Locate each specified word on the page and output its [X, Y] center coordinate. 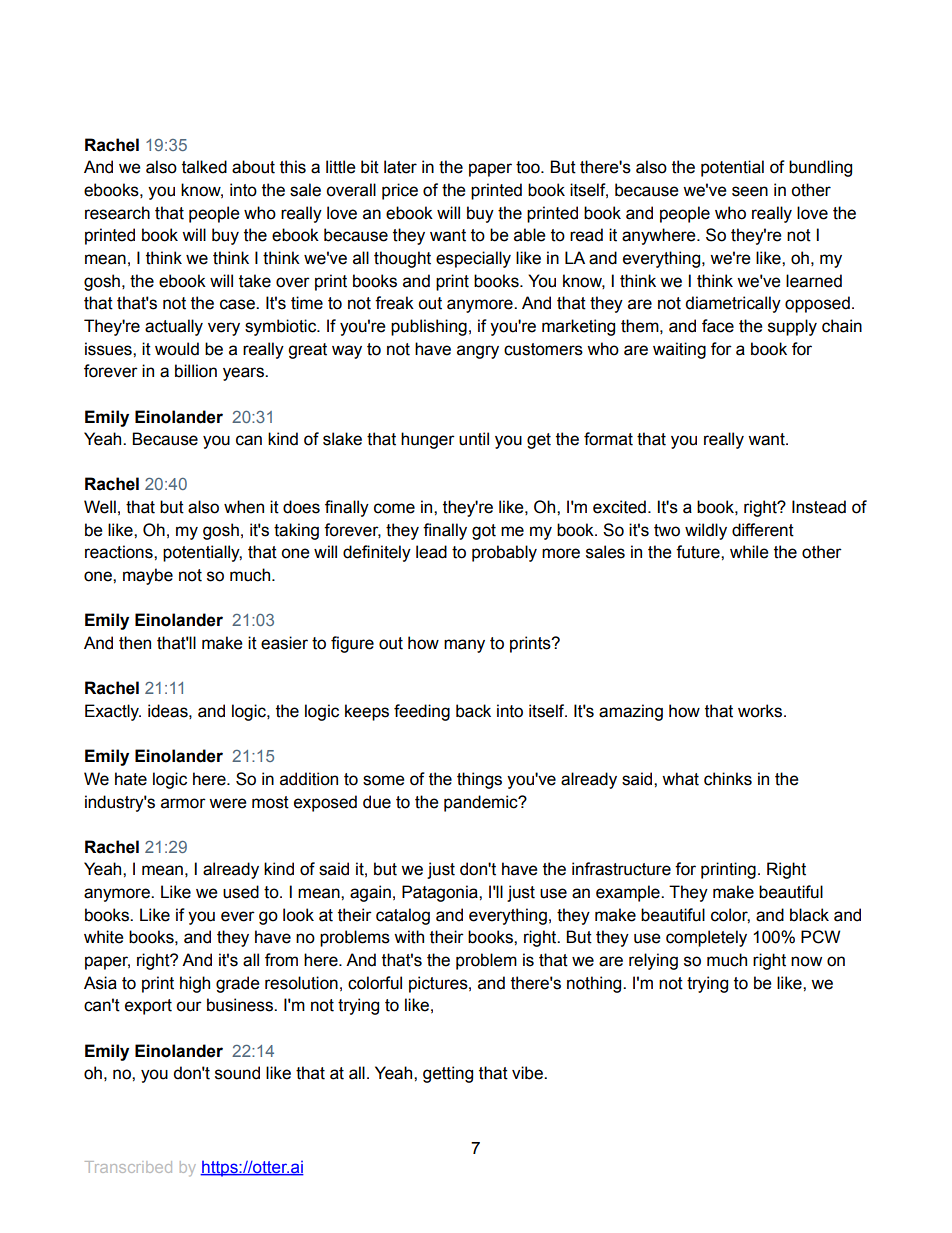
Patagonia [441, 893]
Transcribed [128, 1167]
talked [204, 167]
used [241, 892]
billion [196, 371]
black [809, 915]
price [400, 191]
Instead [819, 507]
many [464, 646]
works [760, 711]
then [135, 643]
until [474, 439]
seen [750, 191]
